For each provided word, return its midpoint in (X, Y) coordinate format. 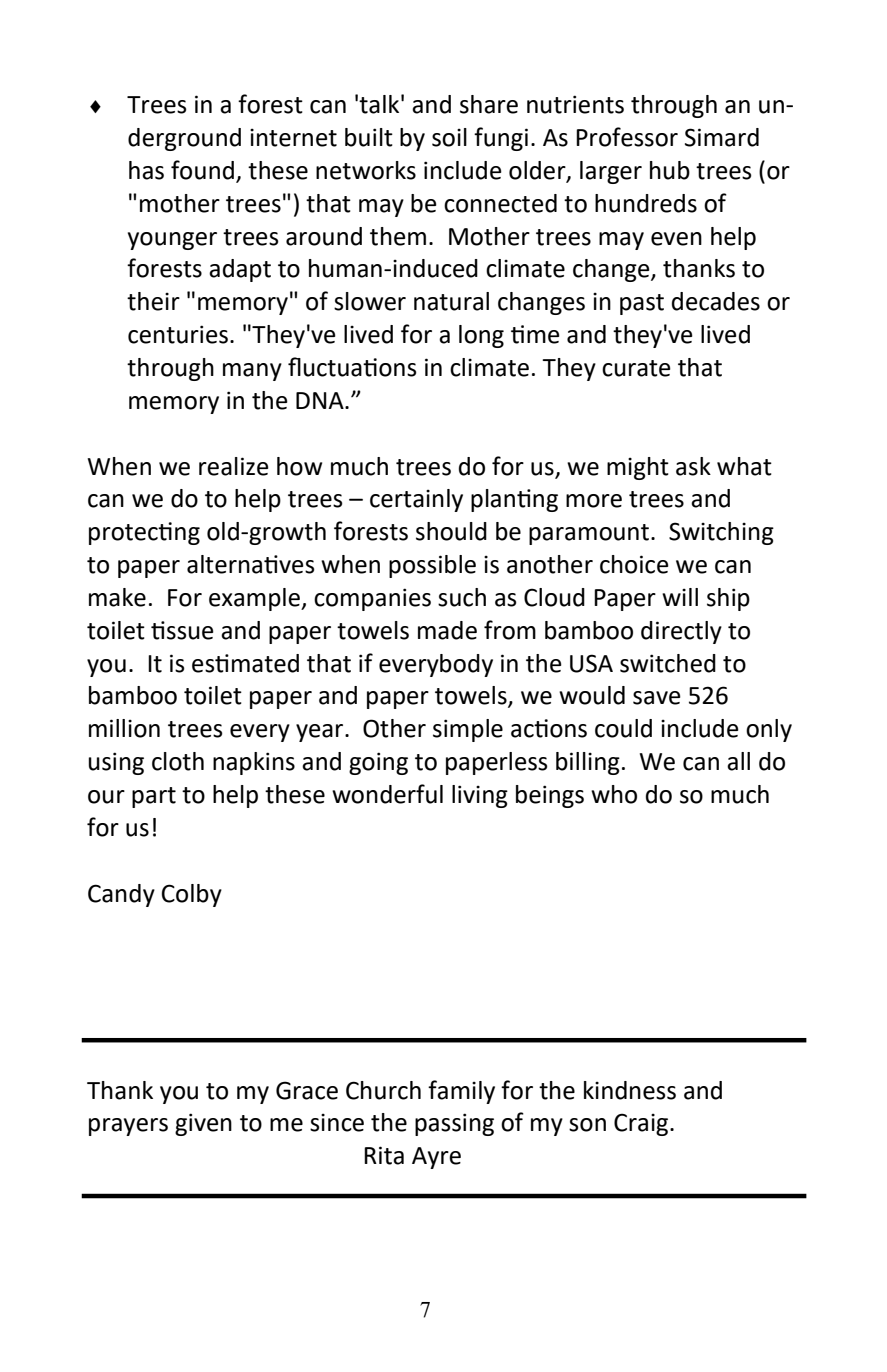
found (202, 170)
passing (454, 1124)
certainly (416, 500)
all (738, 761)
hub (670, 170)
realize (234, 466)
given (203, 1124)
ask (693, 466)
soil (449, 137)
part (154, 797)
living (480, 796)
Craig (642, 1124)
